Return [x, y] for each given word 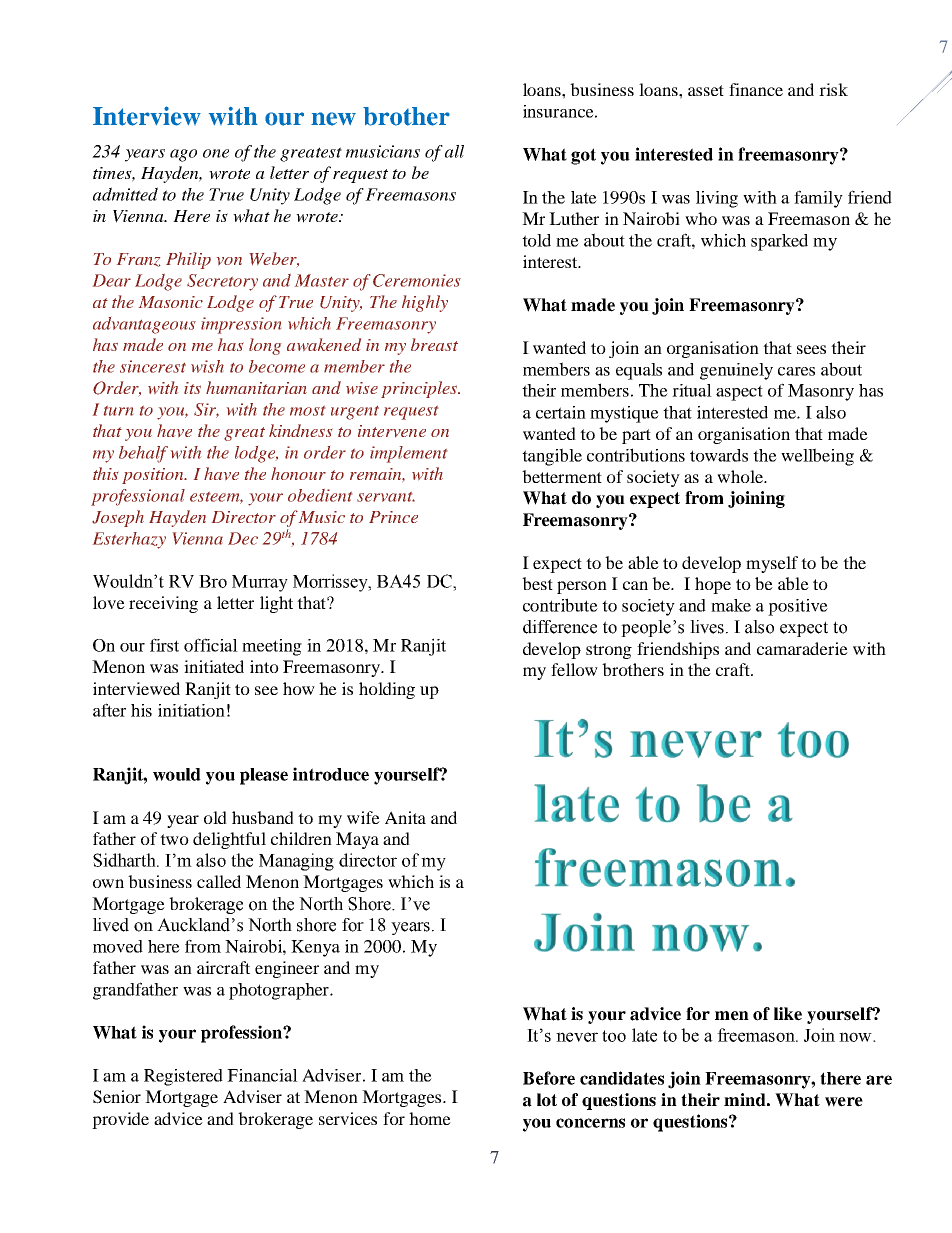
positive [798, 607]
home [430, 1118]
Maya [357, 840]
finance [756, 89]
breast [434, 344]
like [788, 1014]
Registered [183, 1077]
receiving [163, 604]
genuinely [736, 371]
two [174, 839]
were [844, 1102]
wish [207, 366]
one [216, 153]
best [537, 583]
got [583, 156]
